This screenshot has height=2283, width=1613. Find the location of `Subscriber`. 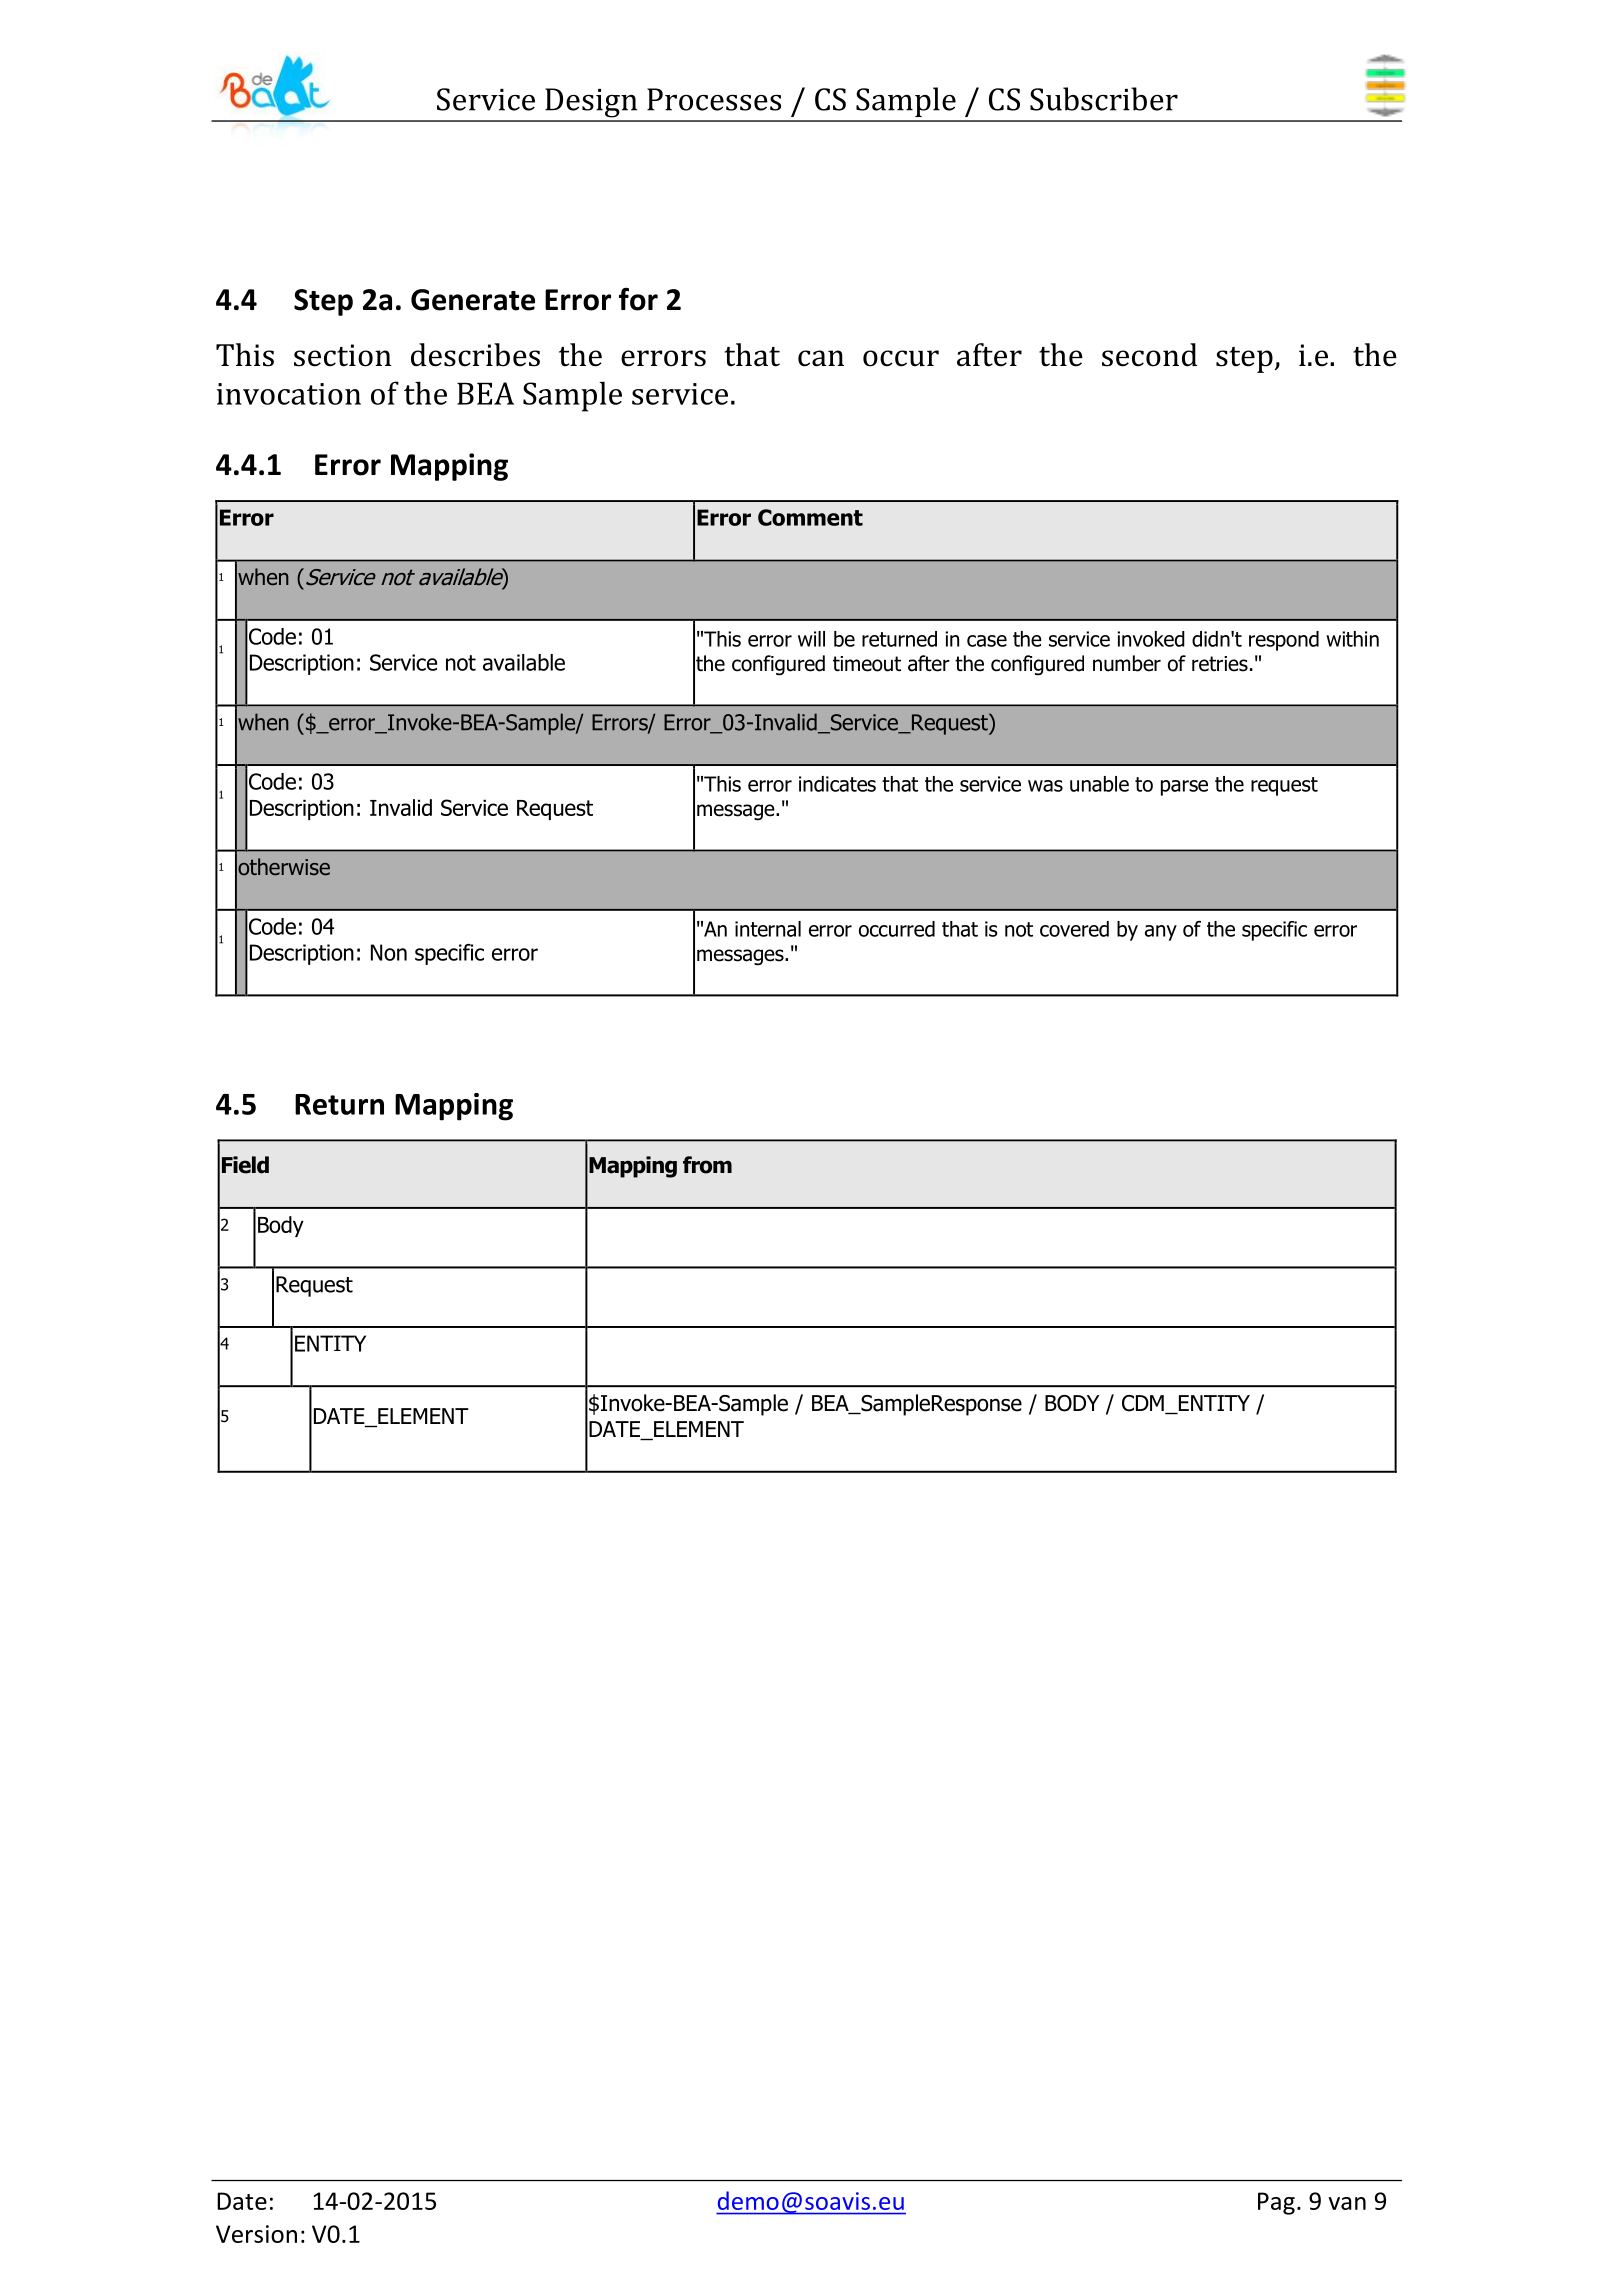

Subscriber is located at coordinates (1104, 99).
